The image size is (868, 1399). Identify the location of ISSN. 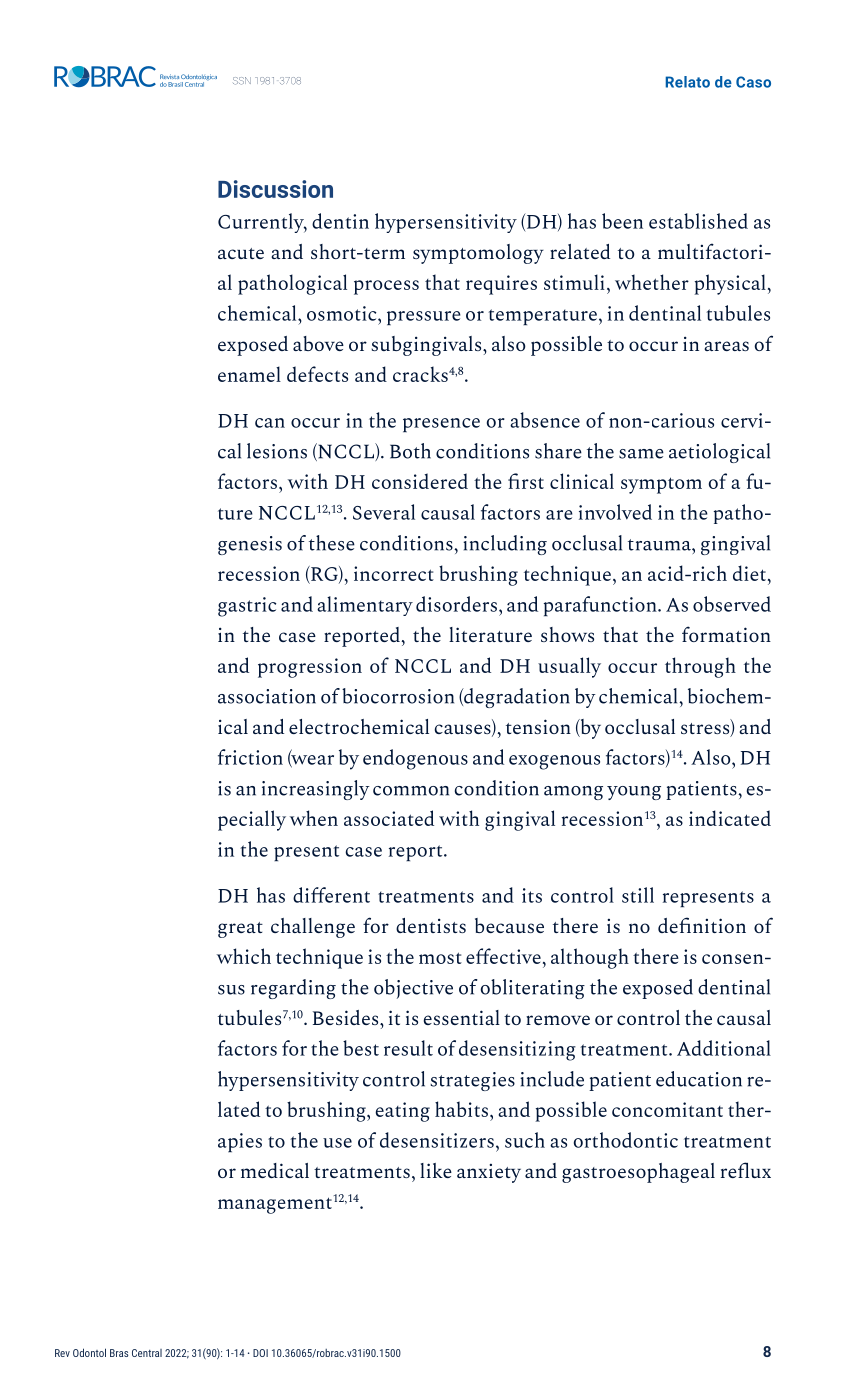
(242, 81).
